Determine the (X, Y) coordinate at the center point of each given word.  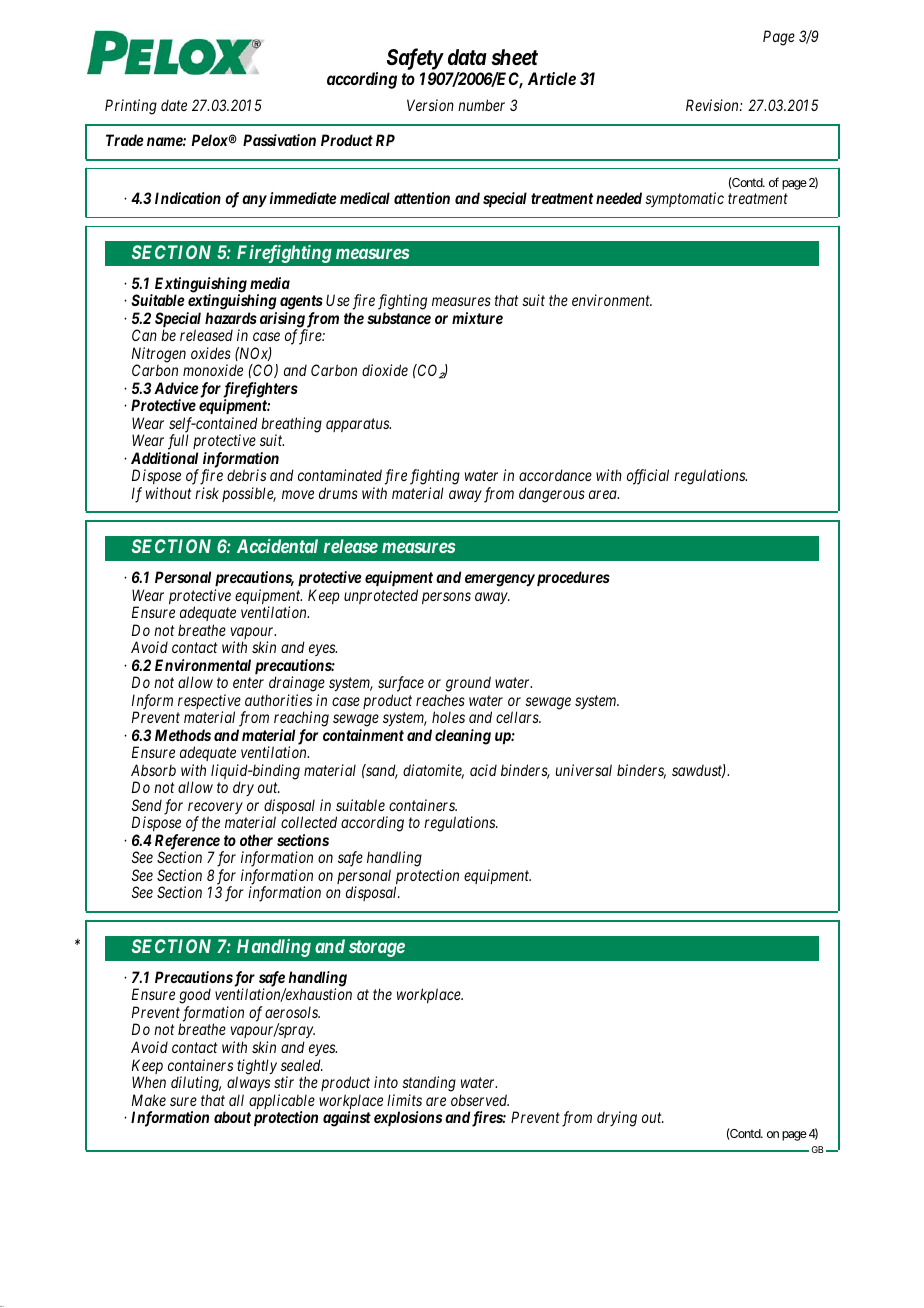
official (648, 477)
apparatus (358, 425)
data (467, 57)
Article (552, 78)
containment (363, 735)
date (174, 105)
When (149, 1082)
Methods (183, 735)
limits (404, 1100)
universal (584, 770)
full (178, 442)
